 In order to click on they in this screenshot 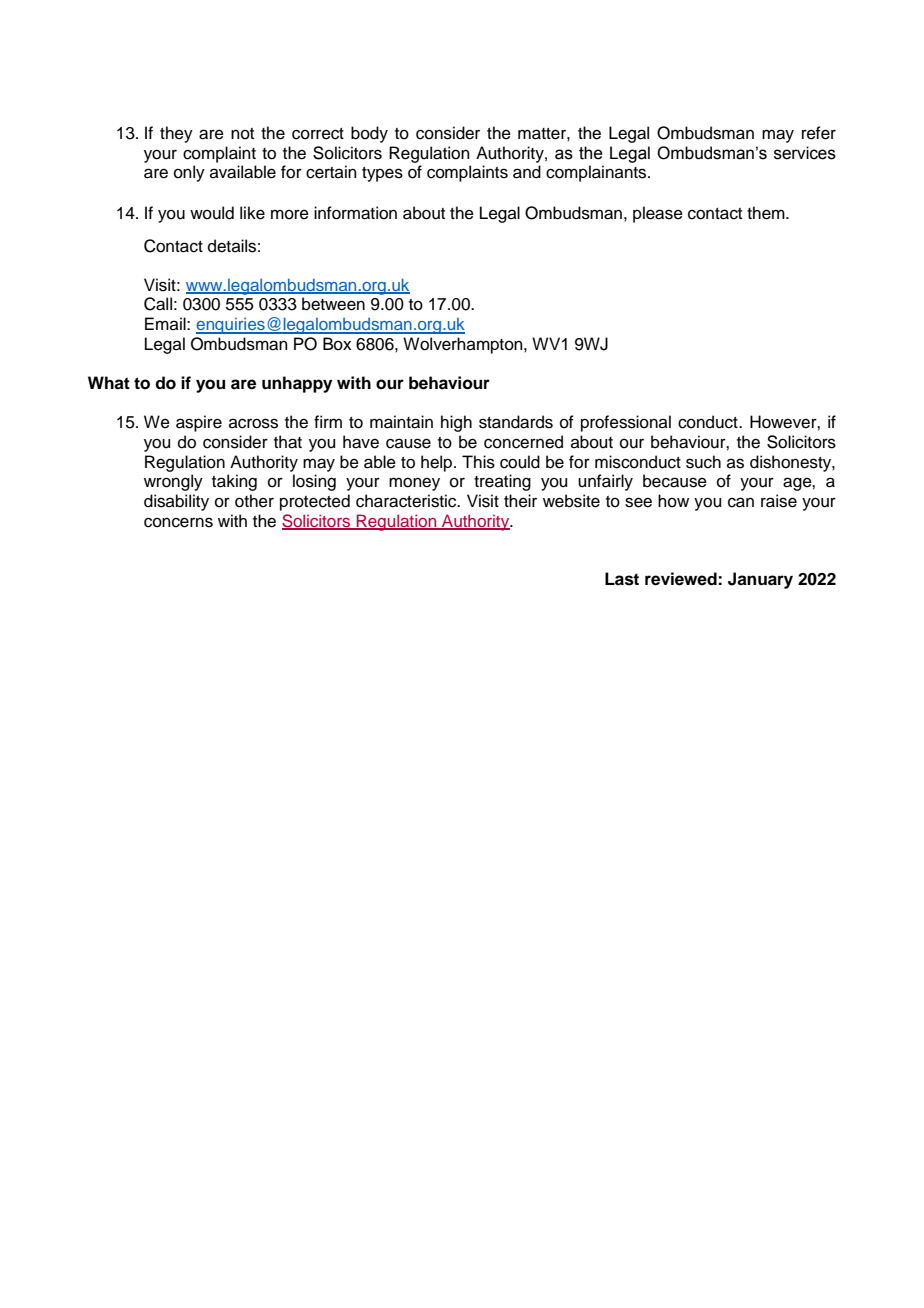, I will do `click(176, 134)`.
